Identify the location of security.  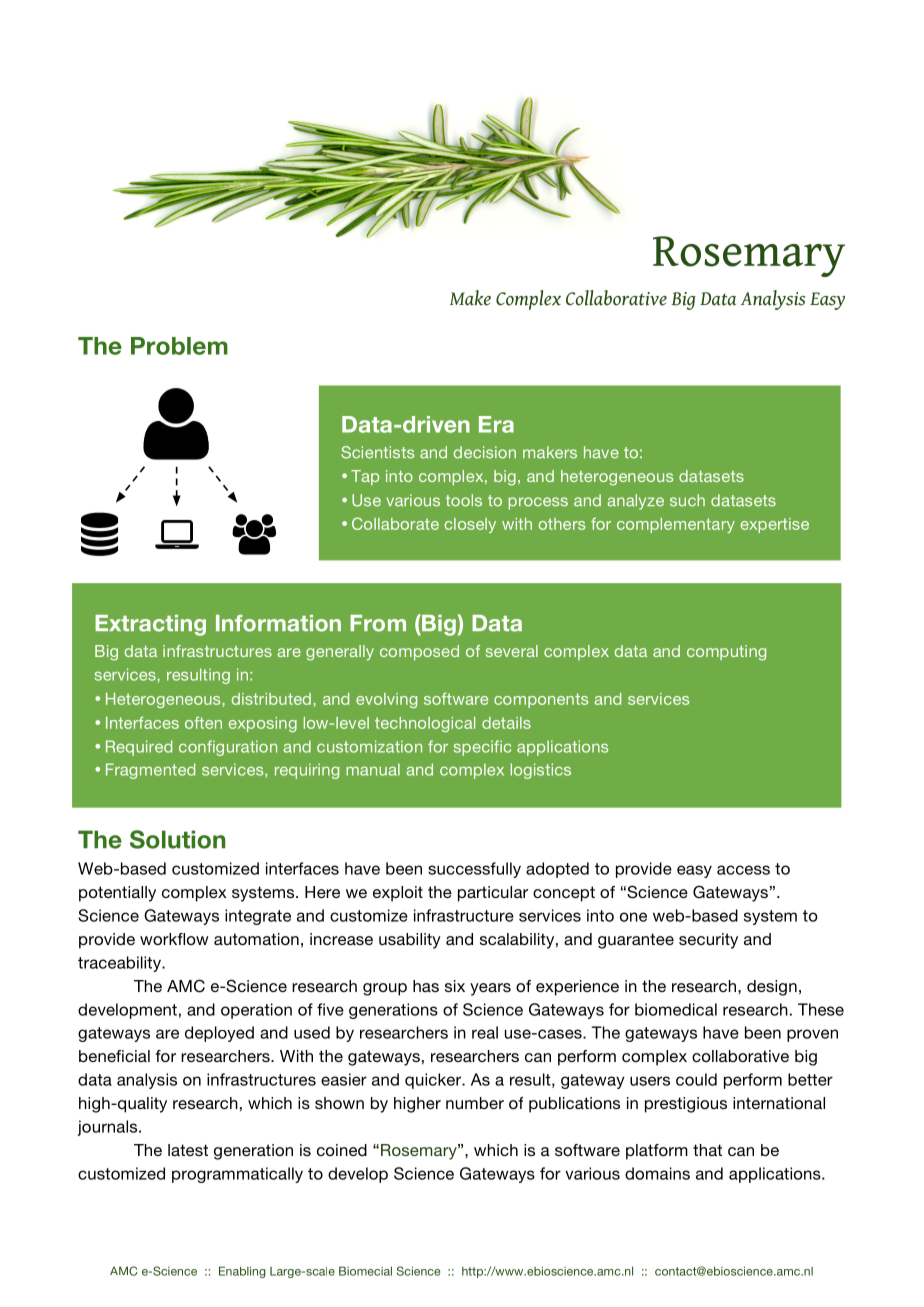
(708, 941).
